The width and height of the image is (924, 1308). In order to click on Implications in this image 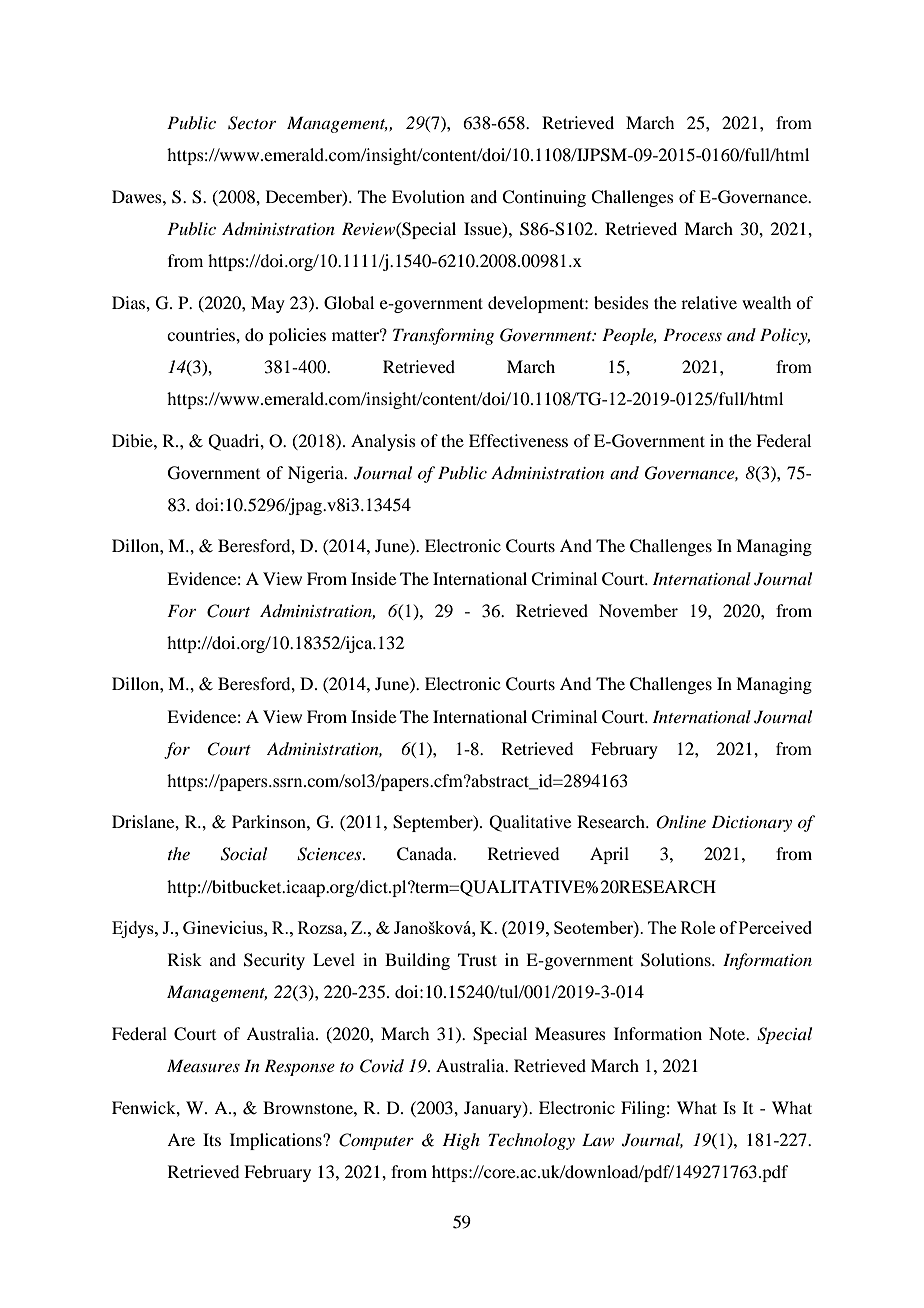, I will do `click(277, 1141)`.
